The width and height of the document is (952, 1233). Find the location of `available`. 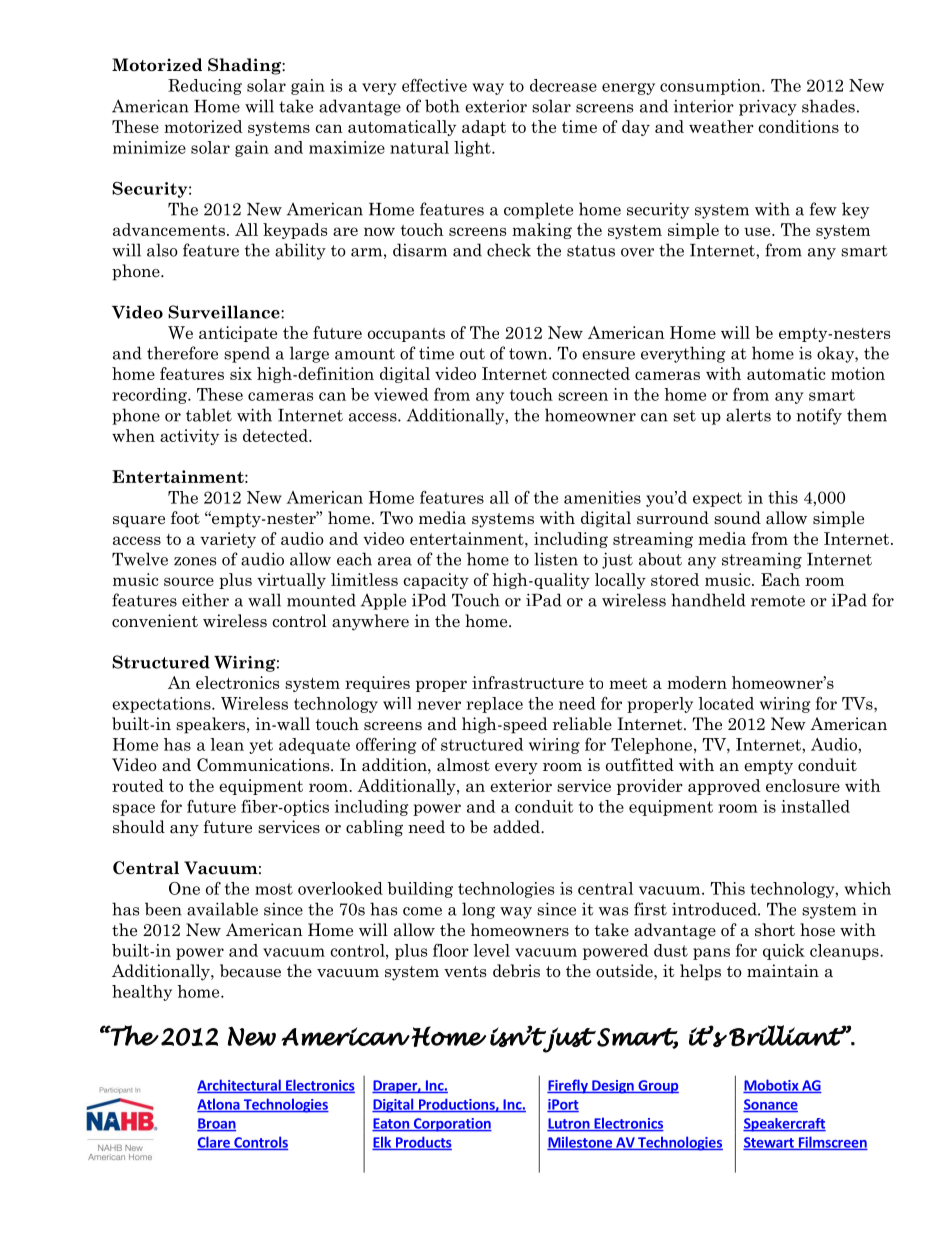

available is located at coordinates (222, 909).
